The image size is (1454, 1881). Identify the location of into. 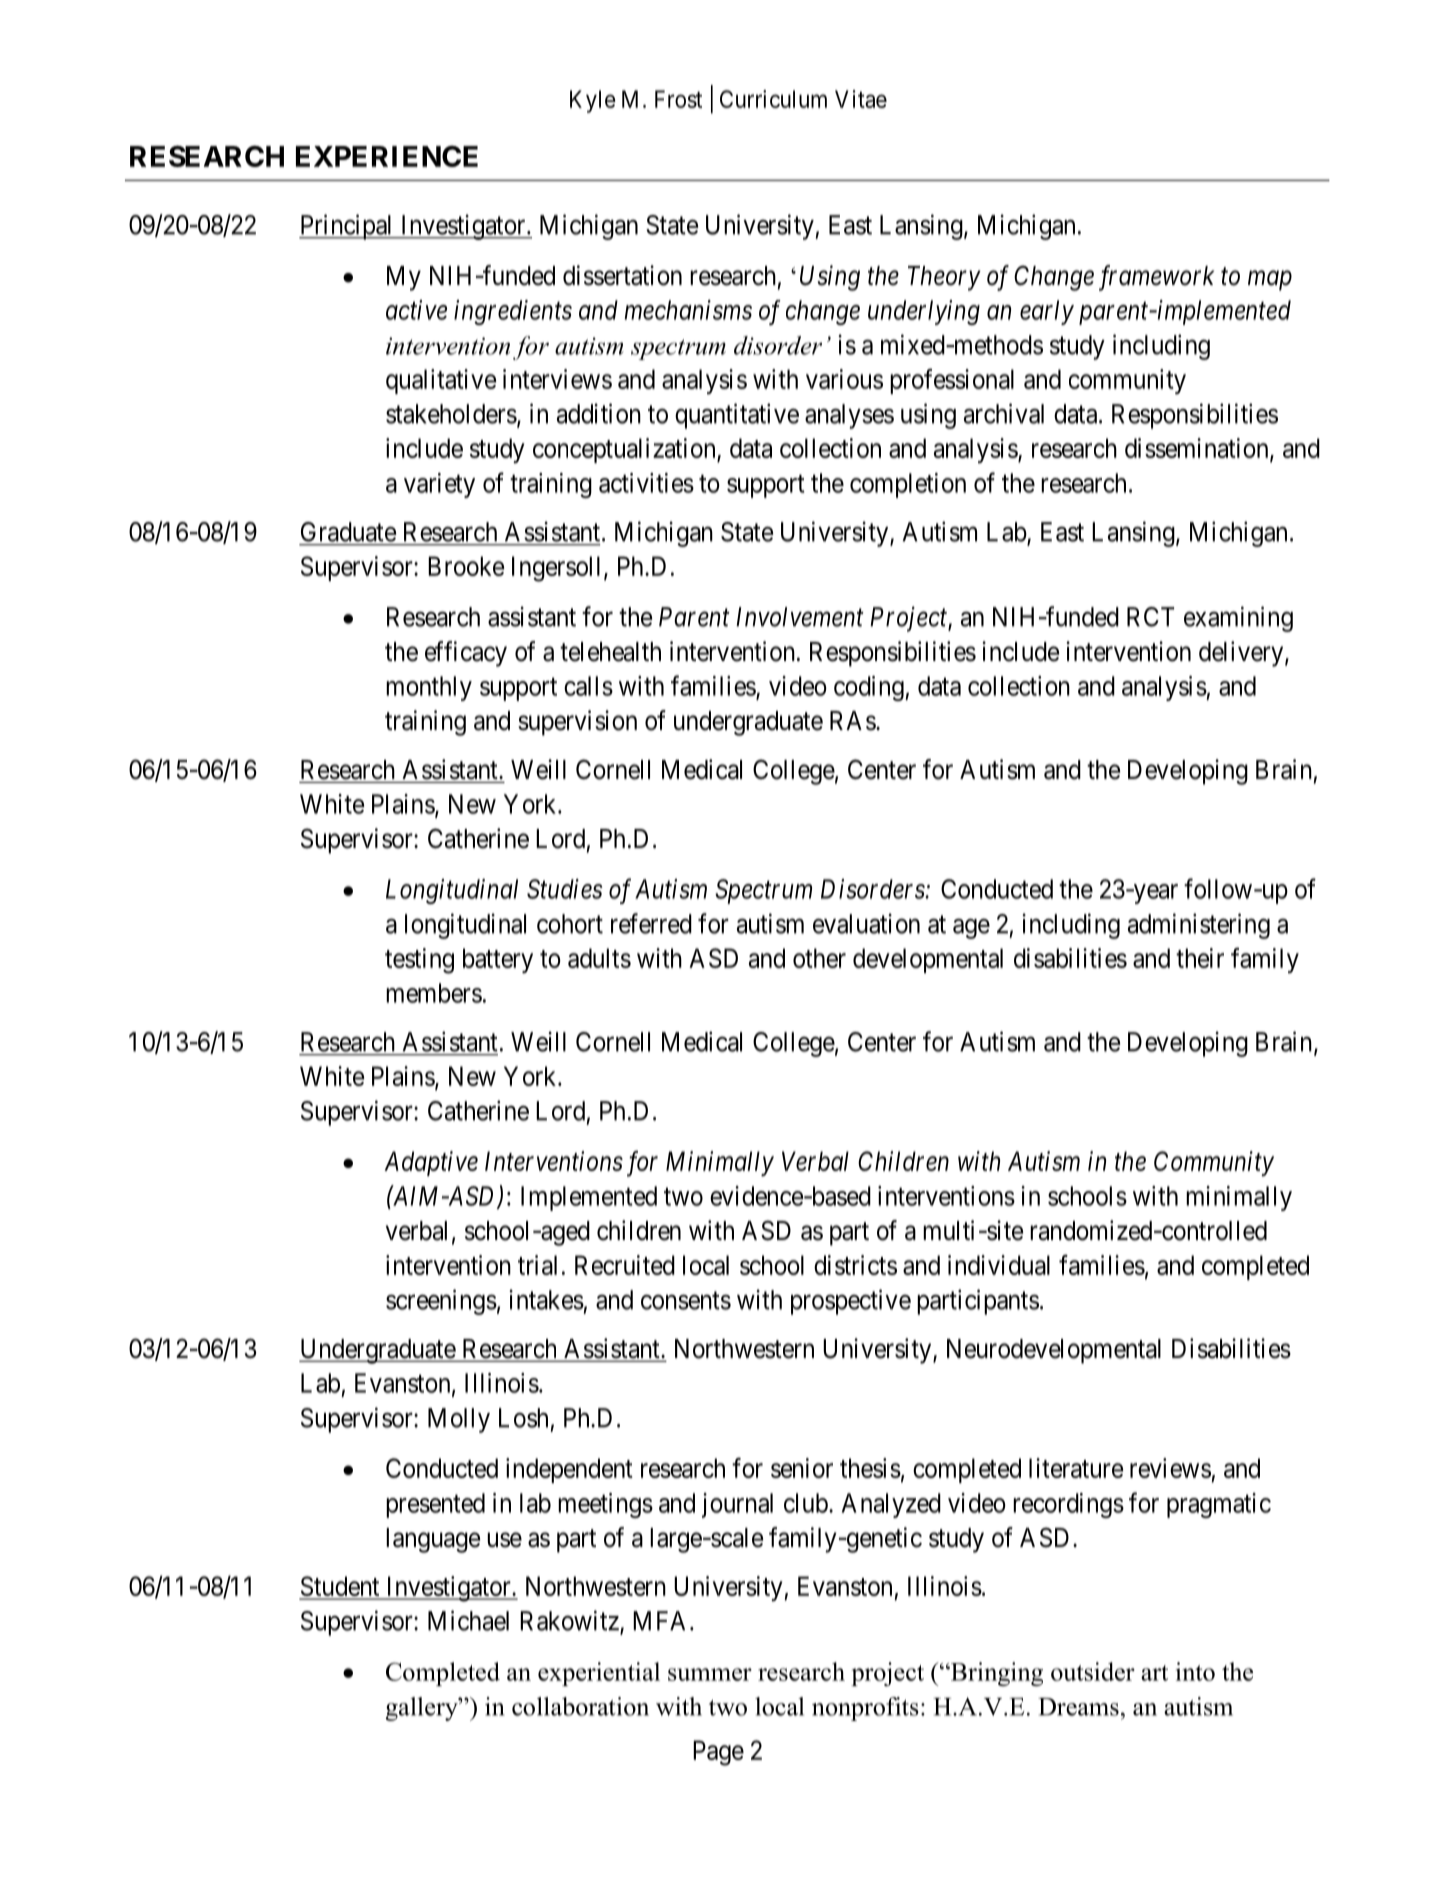
(1195, 1671).
